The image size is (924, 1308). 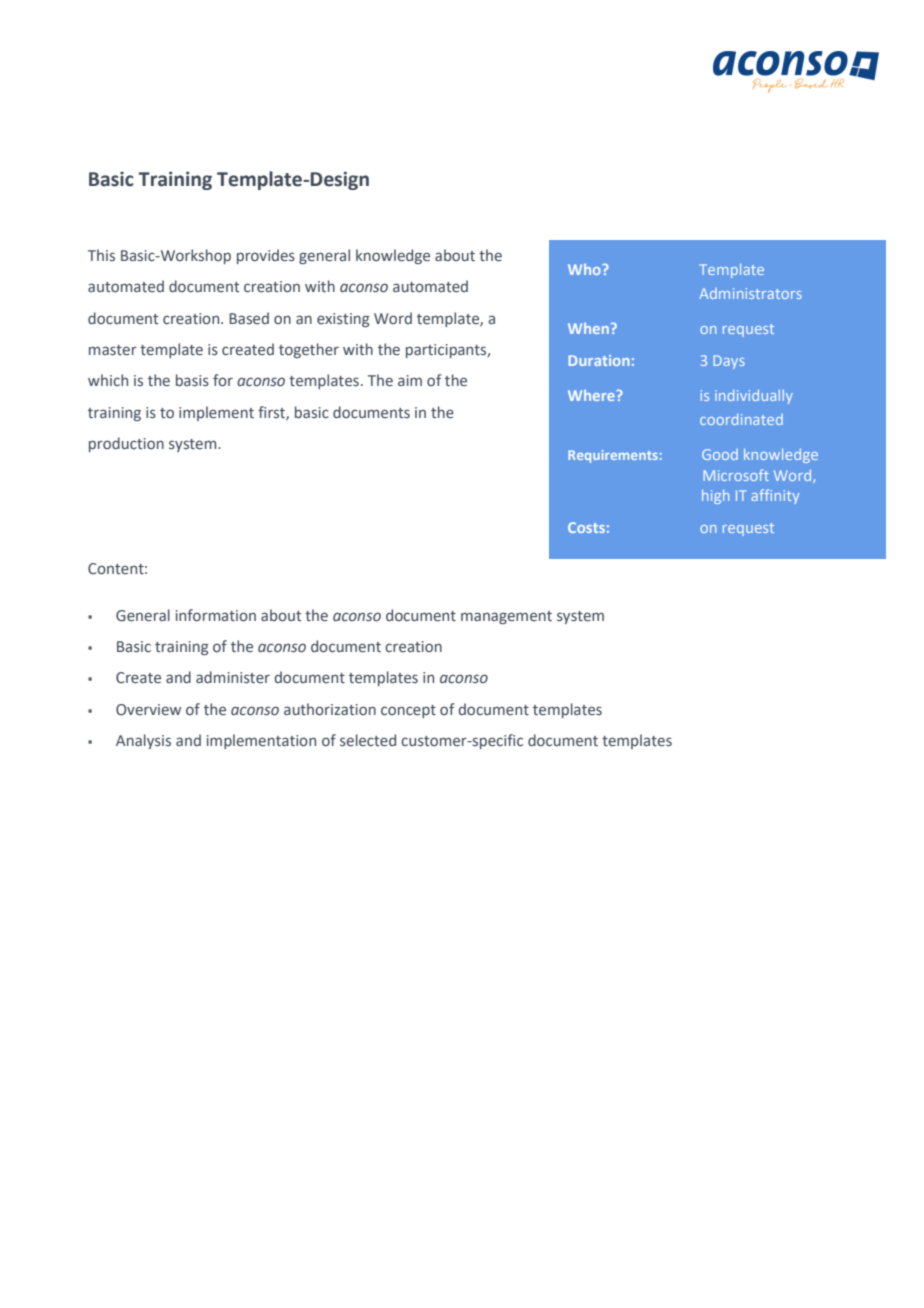 What do you see at coordinates (216, 615) in the page?
I see `information` at bounding box center [216, 615].
